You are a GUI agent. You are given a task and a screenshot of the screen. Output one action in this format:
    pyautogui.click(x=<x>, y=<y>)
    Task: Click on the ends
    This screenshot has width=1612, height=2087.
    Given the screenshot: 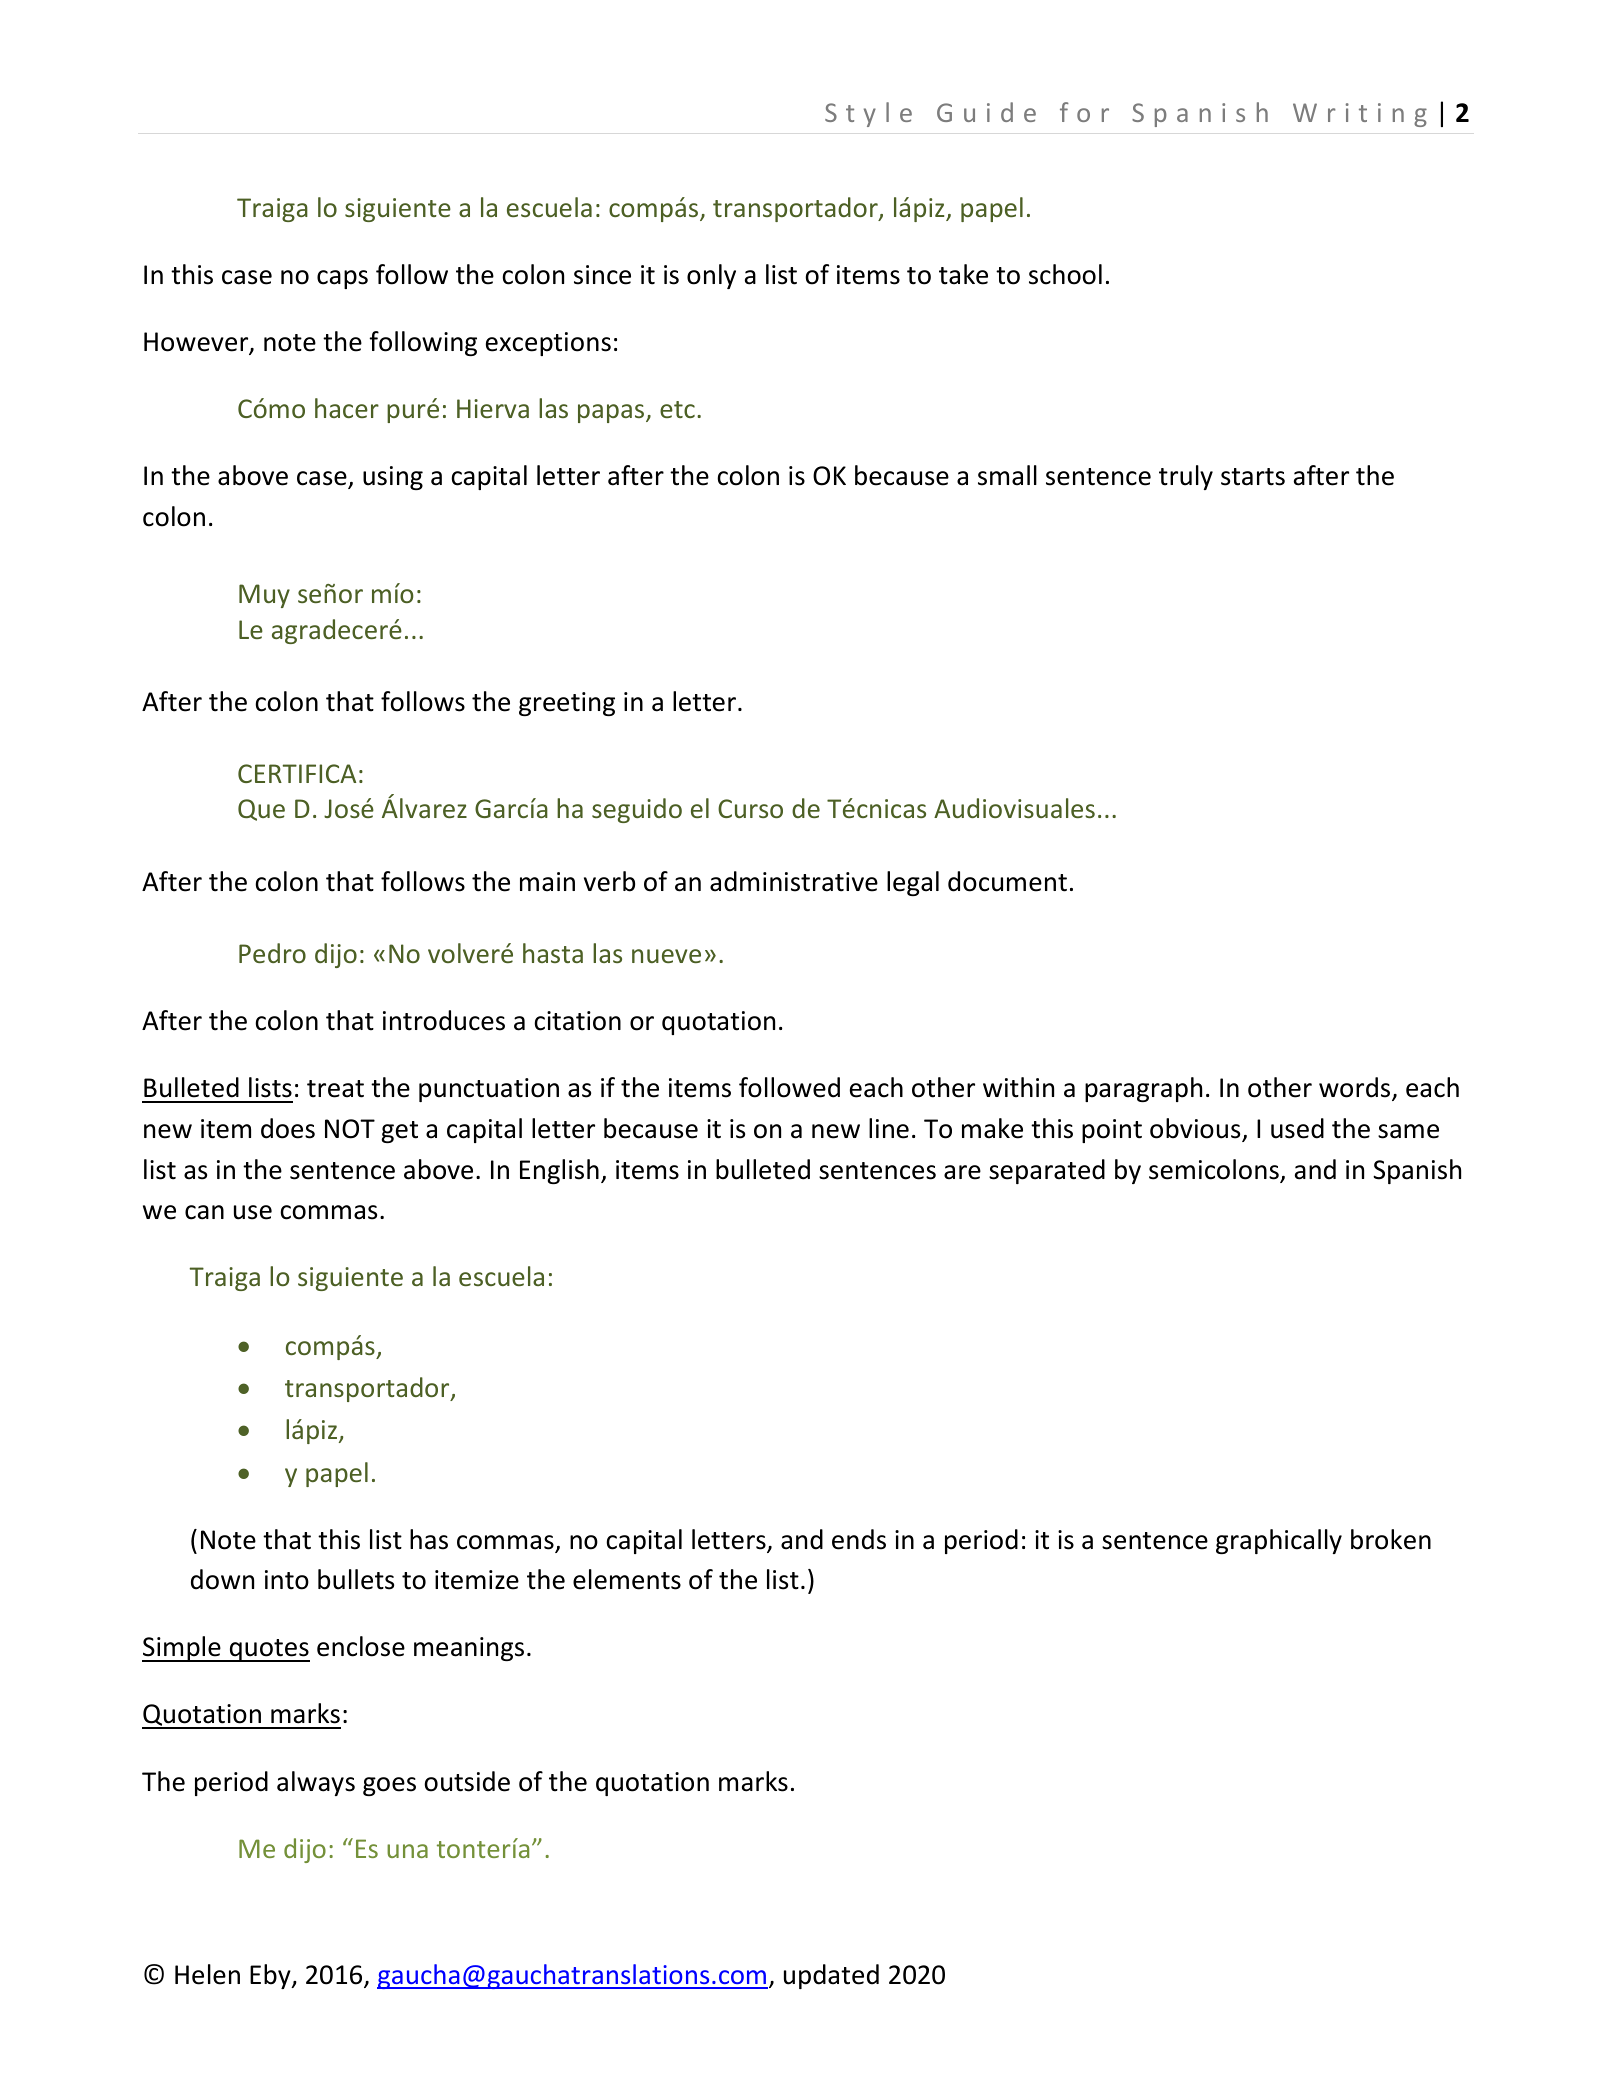 What is the action you would take?
    pyautogui.click(x=859, y=1539)
